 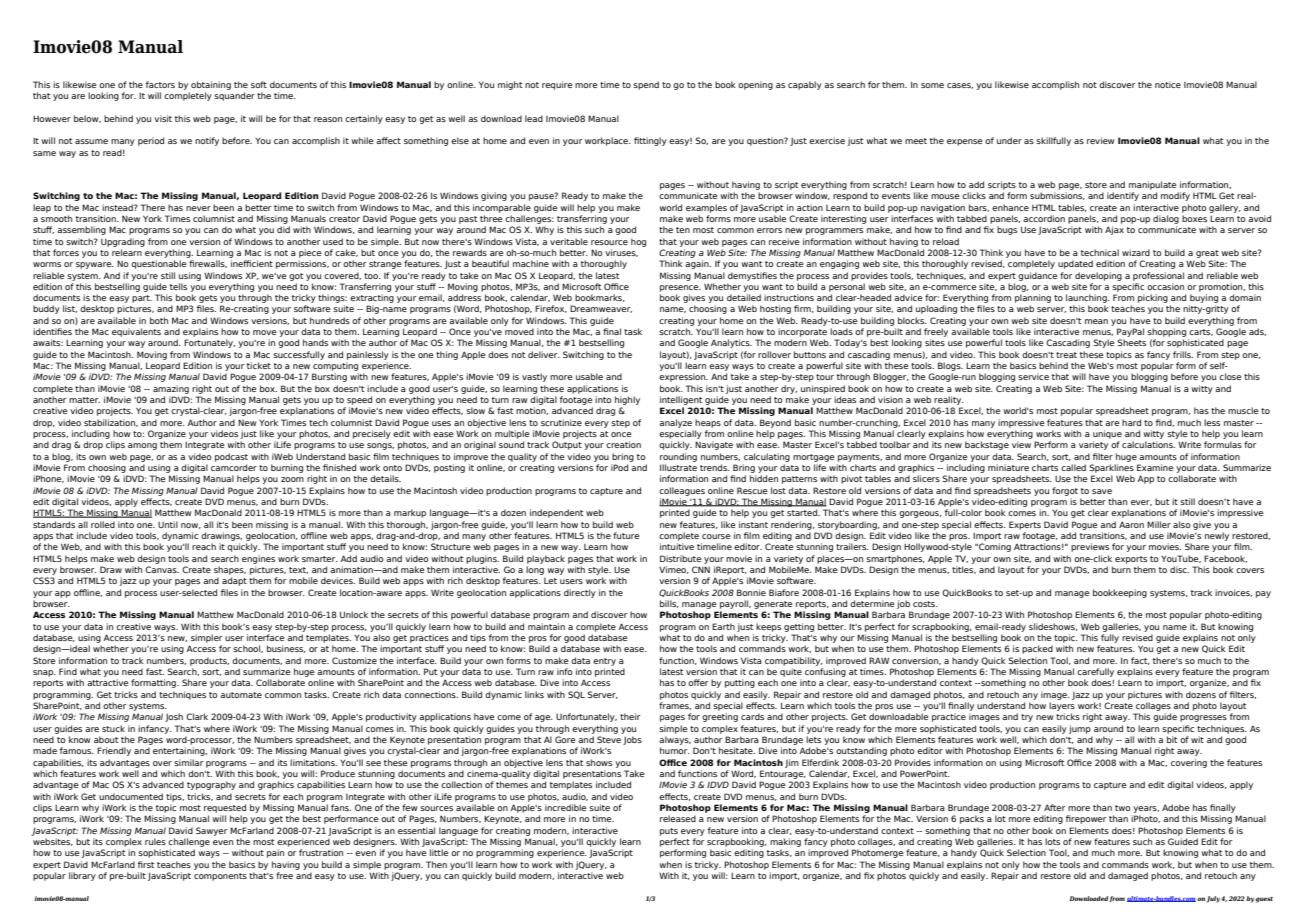 I want to click on treat, so click(x=1066, y=355).
